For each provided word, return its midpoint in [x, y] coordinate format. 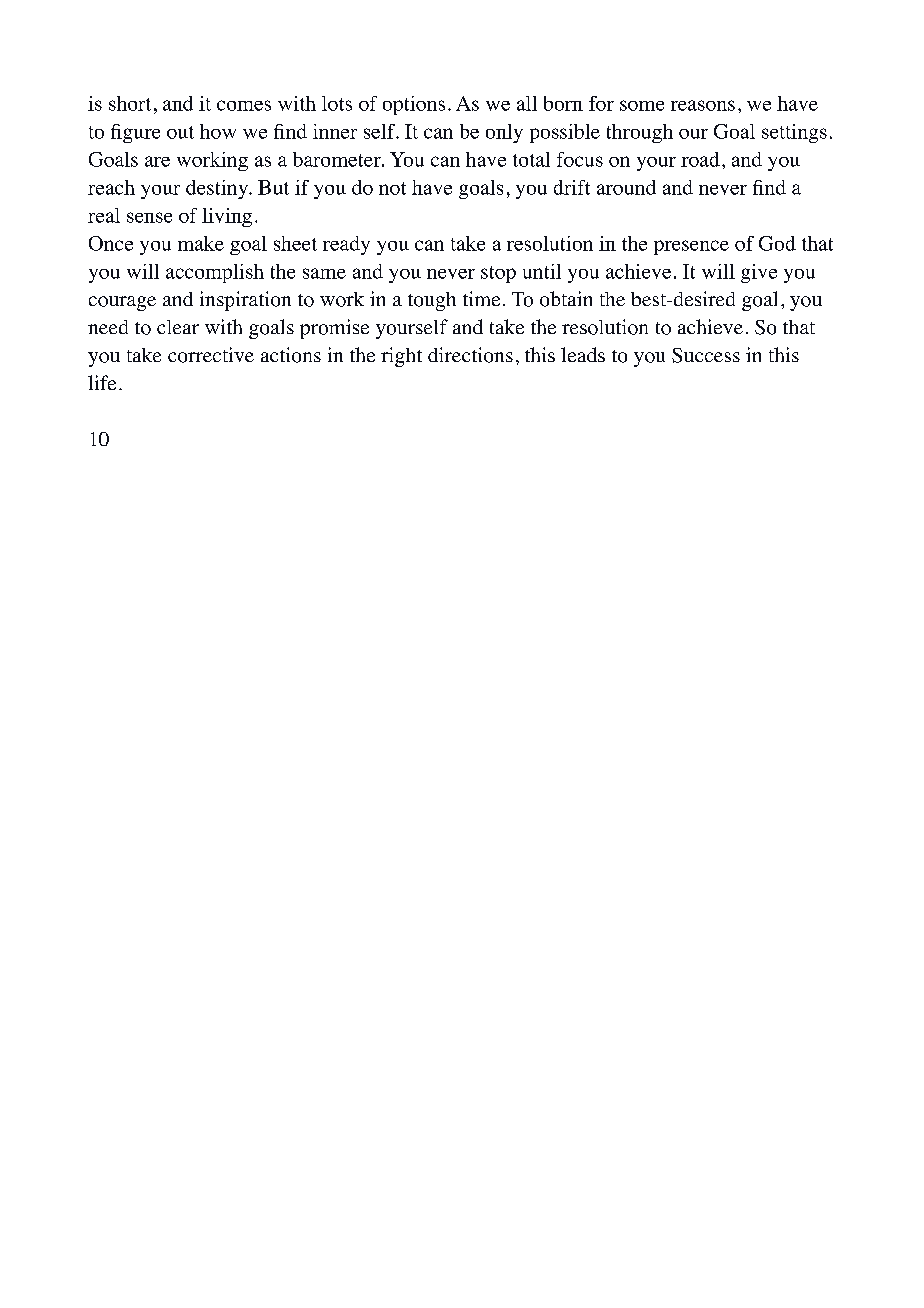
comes [244, 105]
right [401, 357]
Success [706, 355]
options [414, 105]
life [102, 382]
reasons [703, 105]
